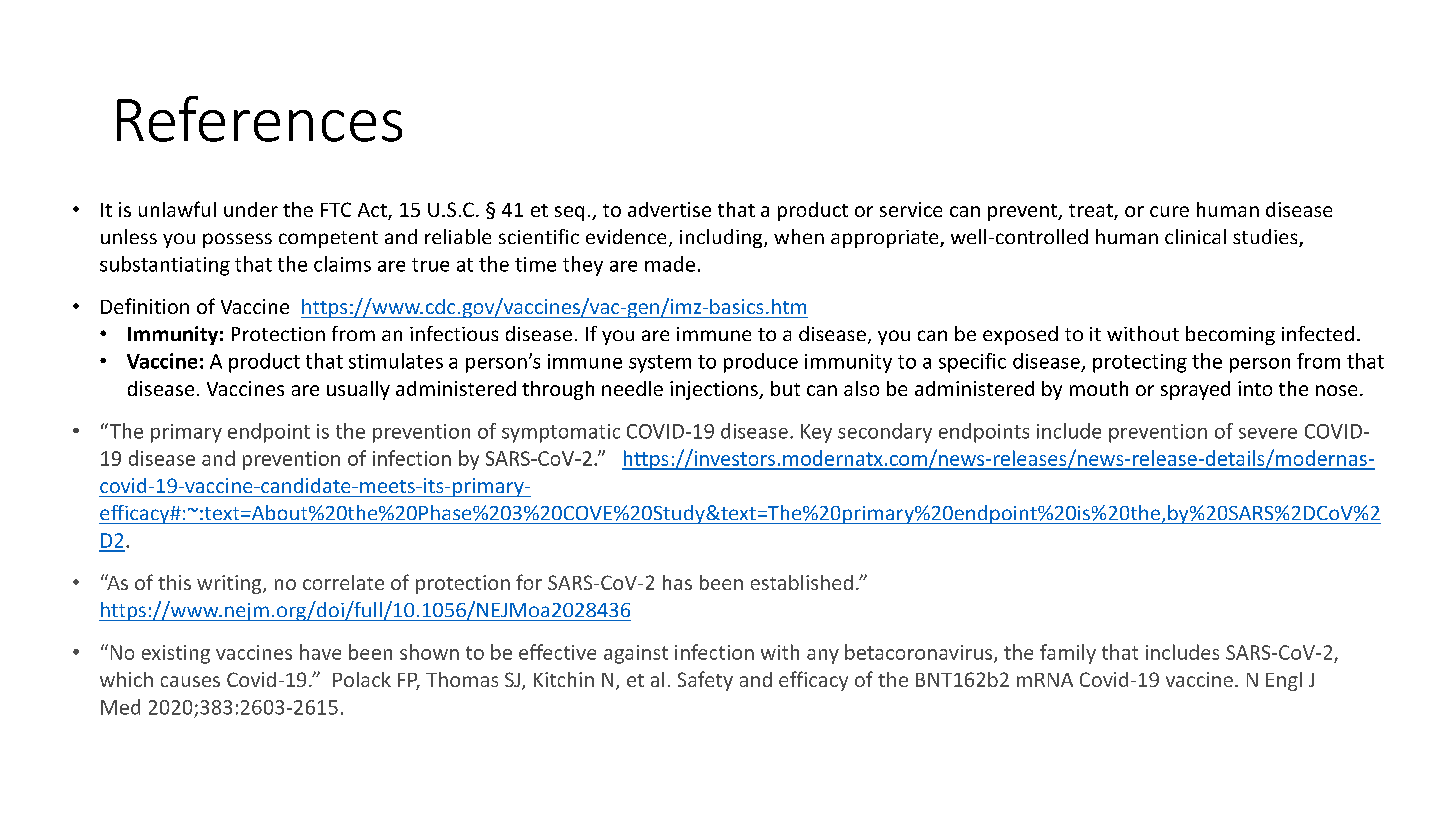 This image has height=819, width=1456. I want to click on becoming, so click(1230, 335).
